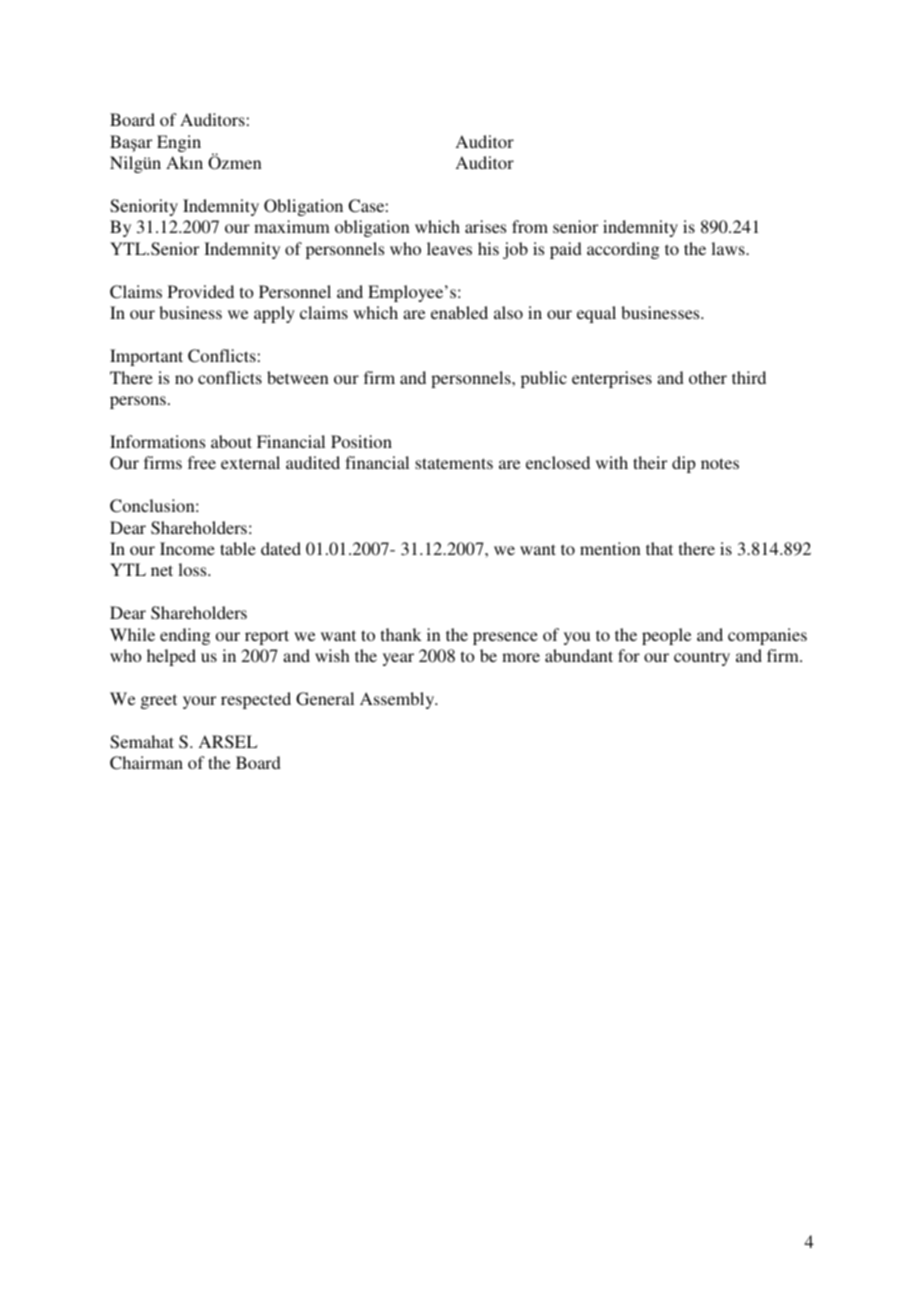 Image resolution: width=924 pixels, height=1308 pixels. I want to click on that, so click(659, 548).
